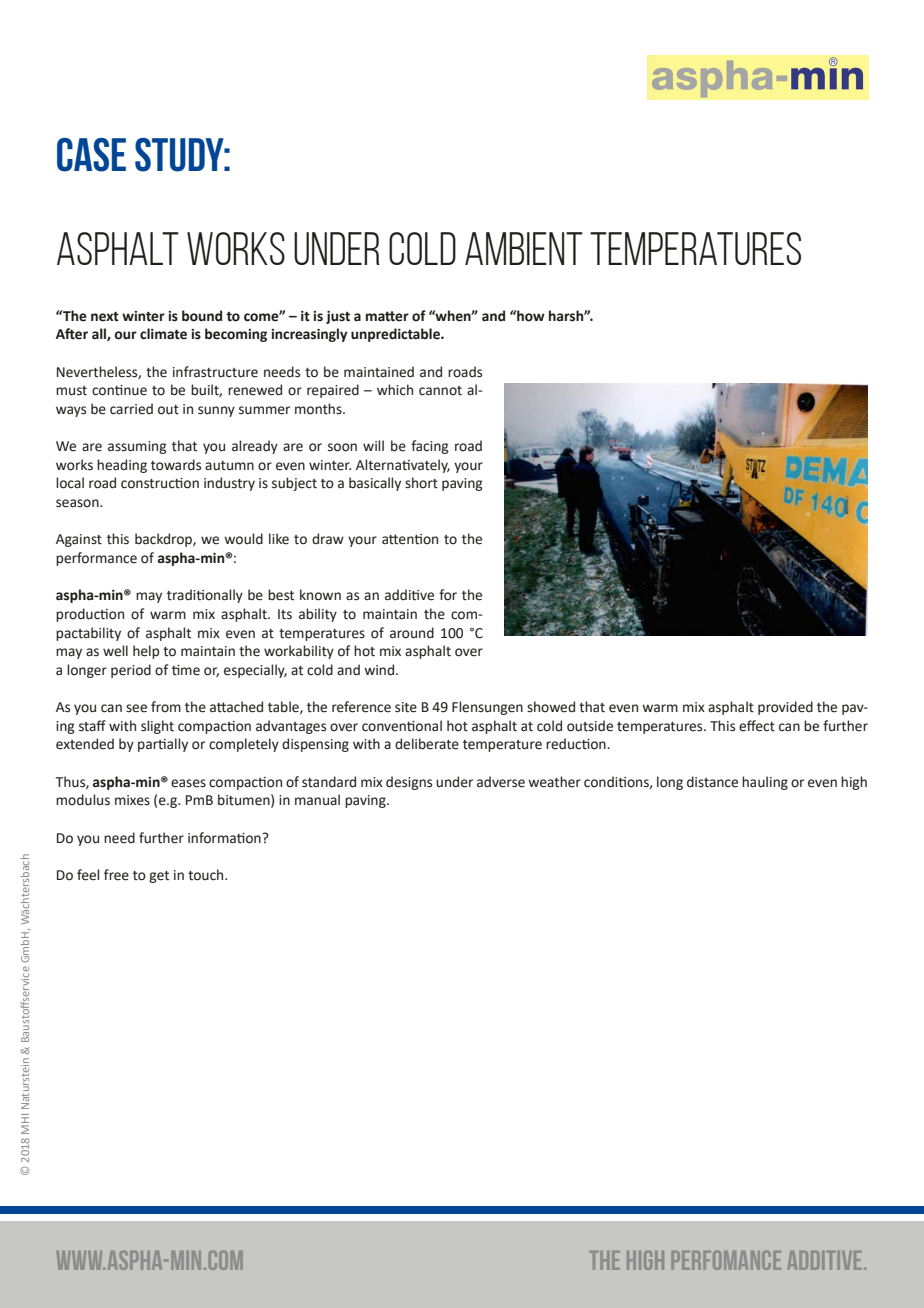  What do you see at coordinates (160, 483) in the screenshot?
I see `construction` at bounding box center [160, 483].
